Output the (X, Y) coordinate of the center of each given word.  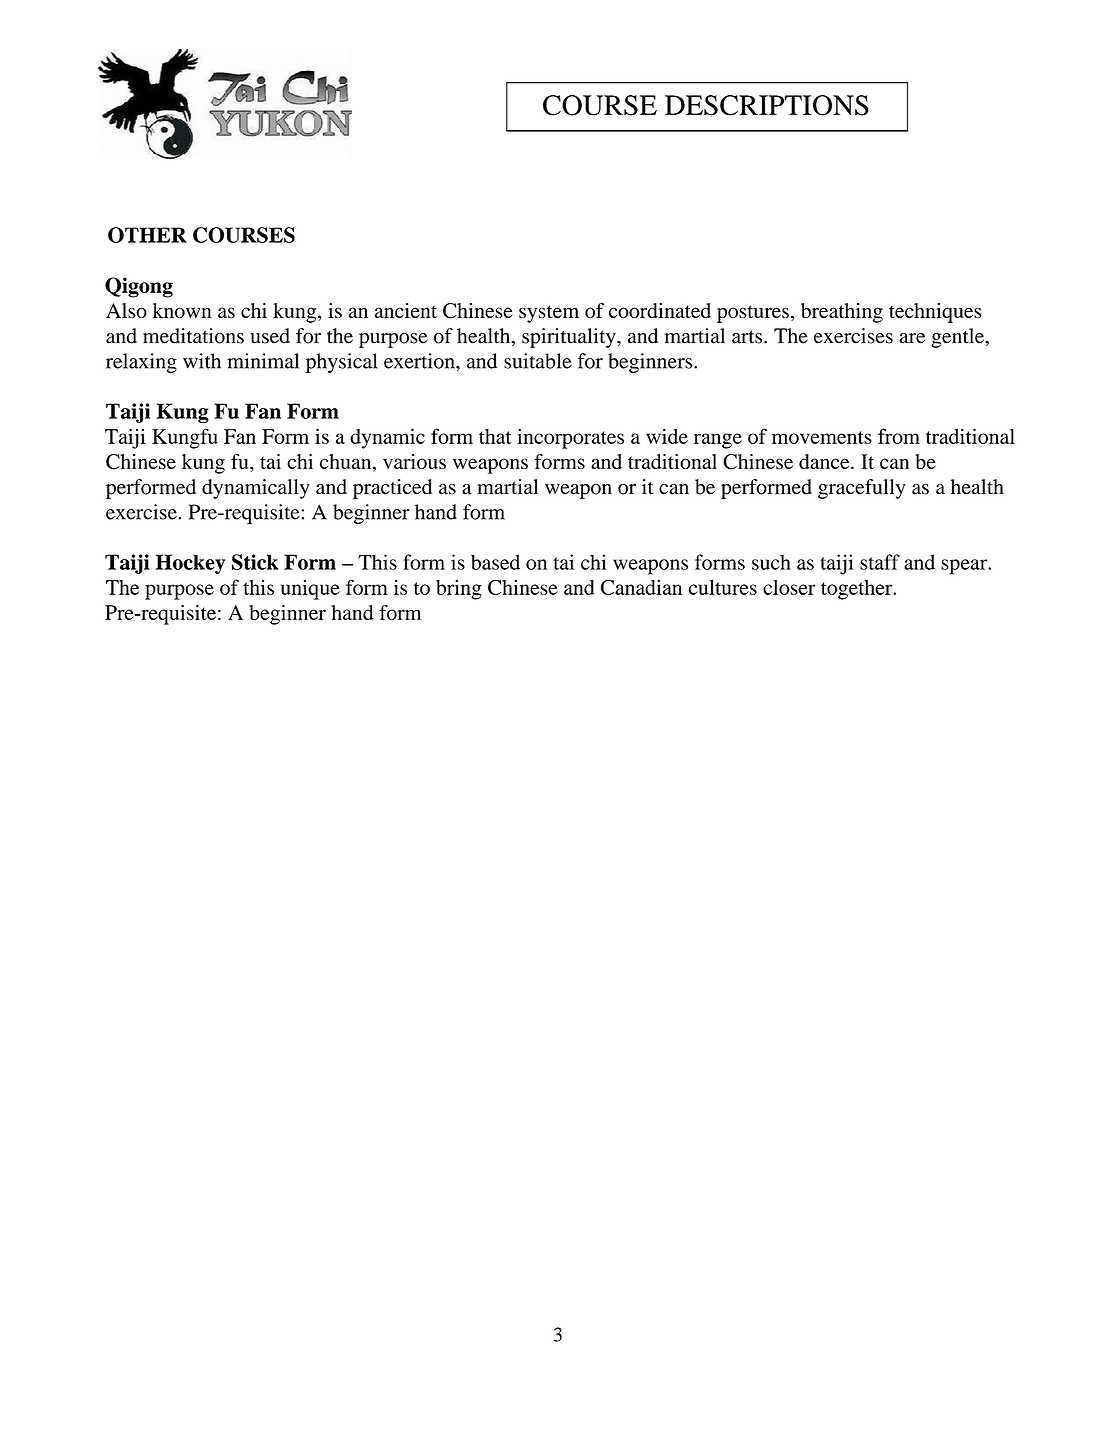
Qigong (139, 287)
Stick (255, 562)
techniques (935, 313)
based (495, 562)
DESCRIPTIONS (767, 105)
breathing (842, 313)
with (202, 361)
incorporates (570, 438)
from (899, 436)
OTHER (147, 235)
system (549, 314)
